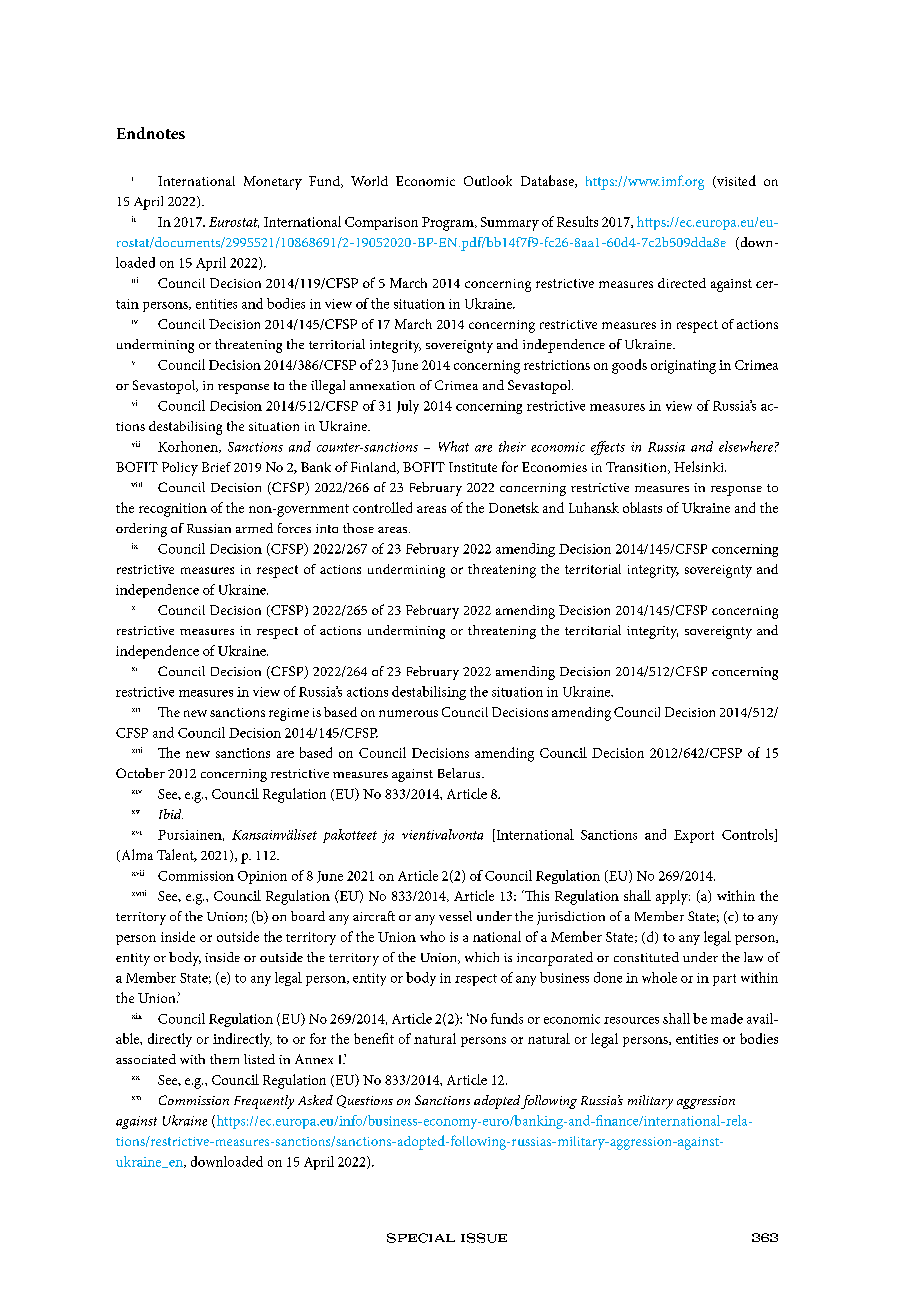 Image resolution: width=905 pixels, height=1316 pixels. I want to click on Outlook, so click(488, 180).
